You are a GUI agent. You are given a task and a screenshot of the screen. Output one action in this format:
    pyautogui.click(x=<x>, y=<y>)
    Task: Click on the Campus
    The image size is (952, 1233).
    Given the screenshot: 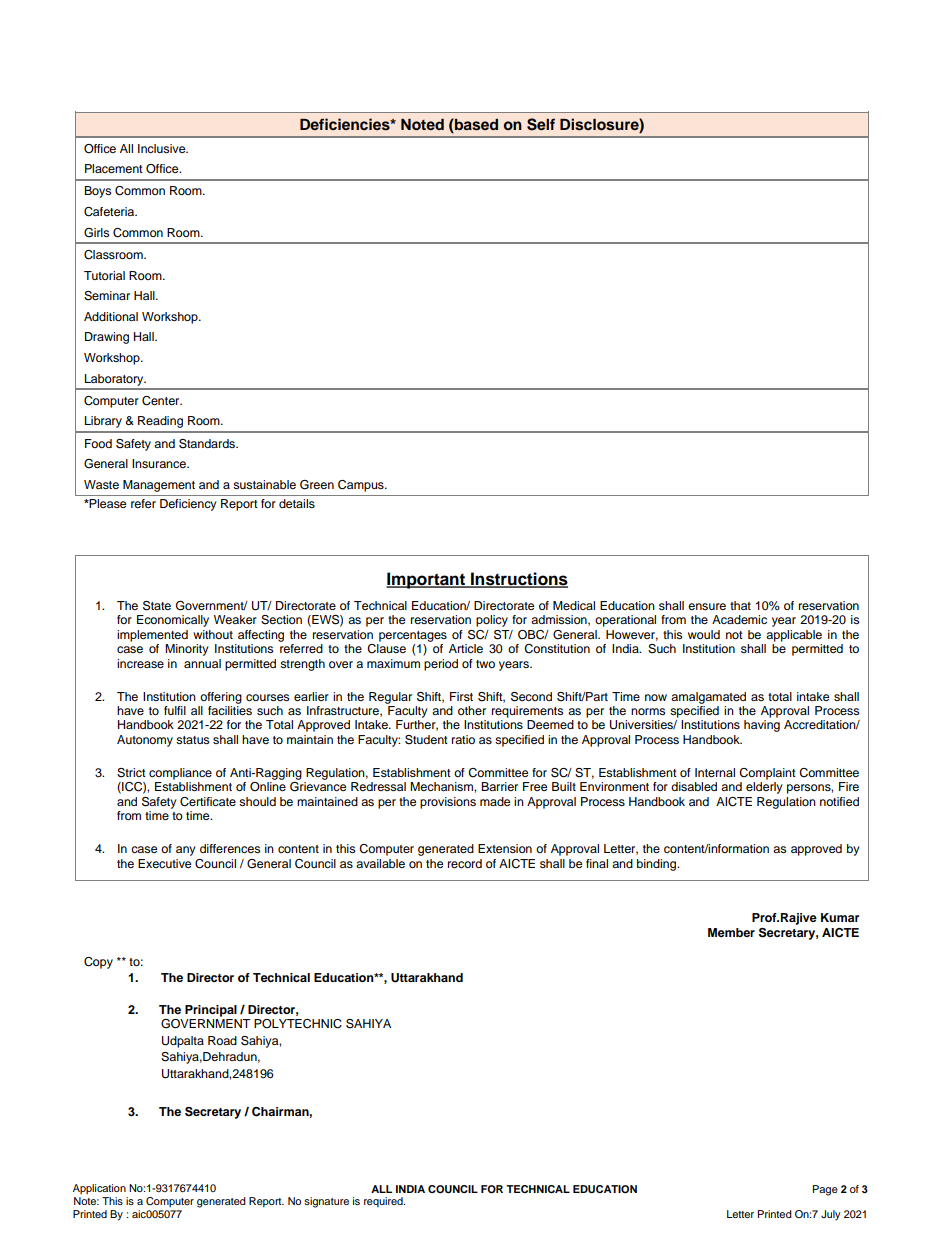 What is the action you would take?
    pyautogui.click(x=362, y=486)
